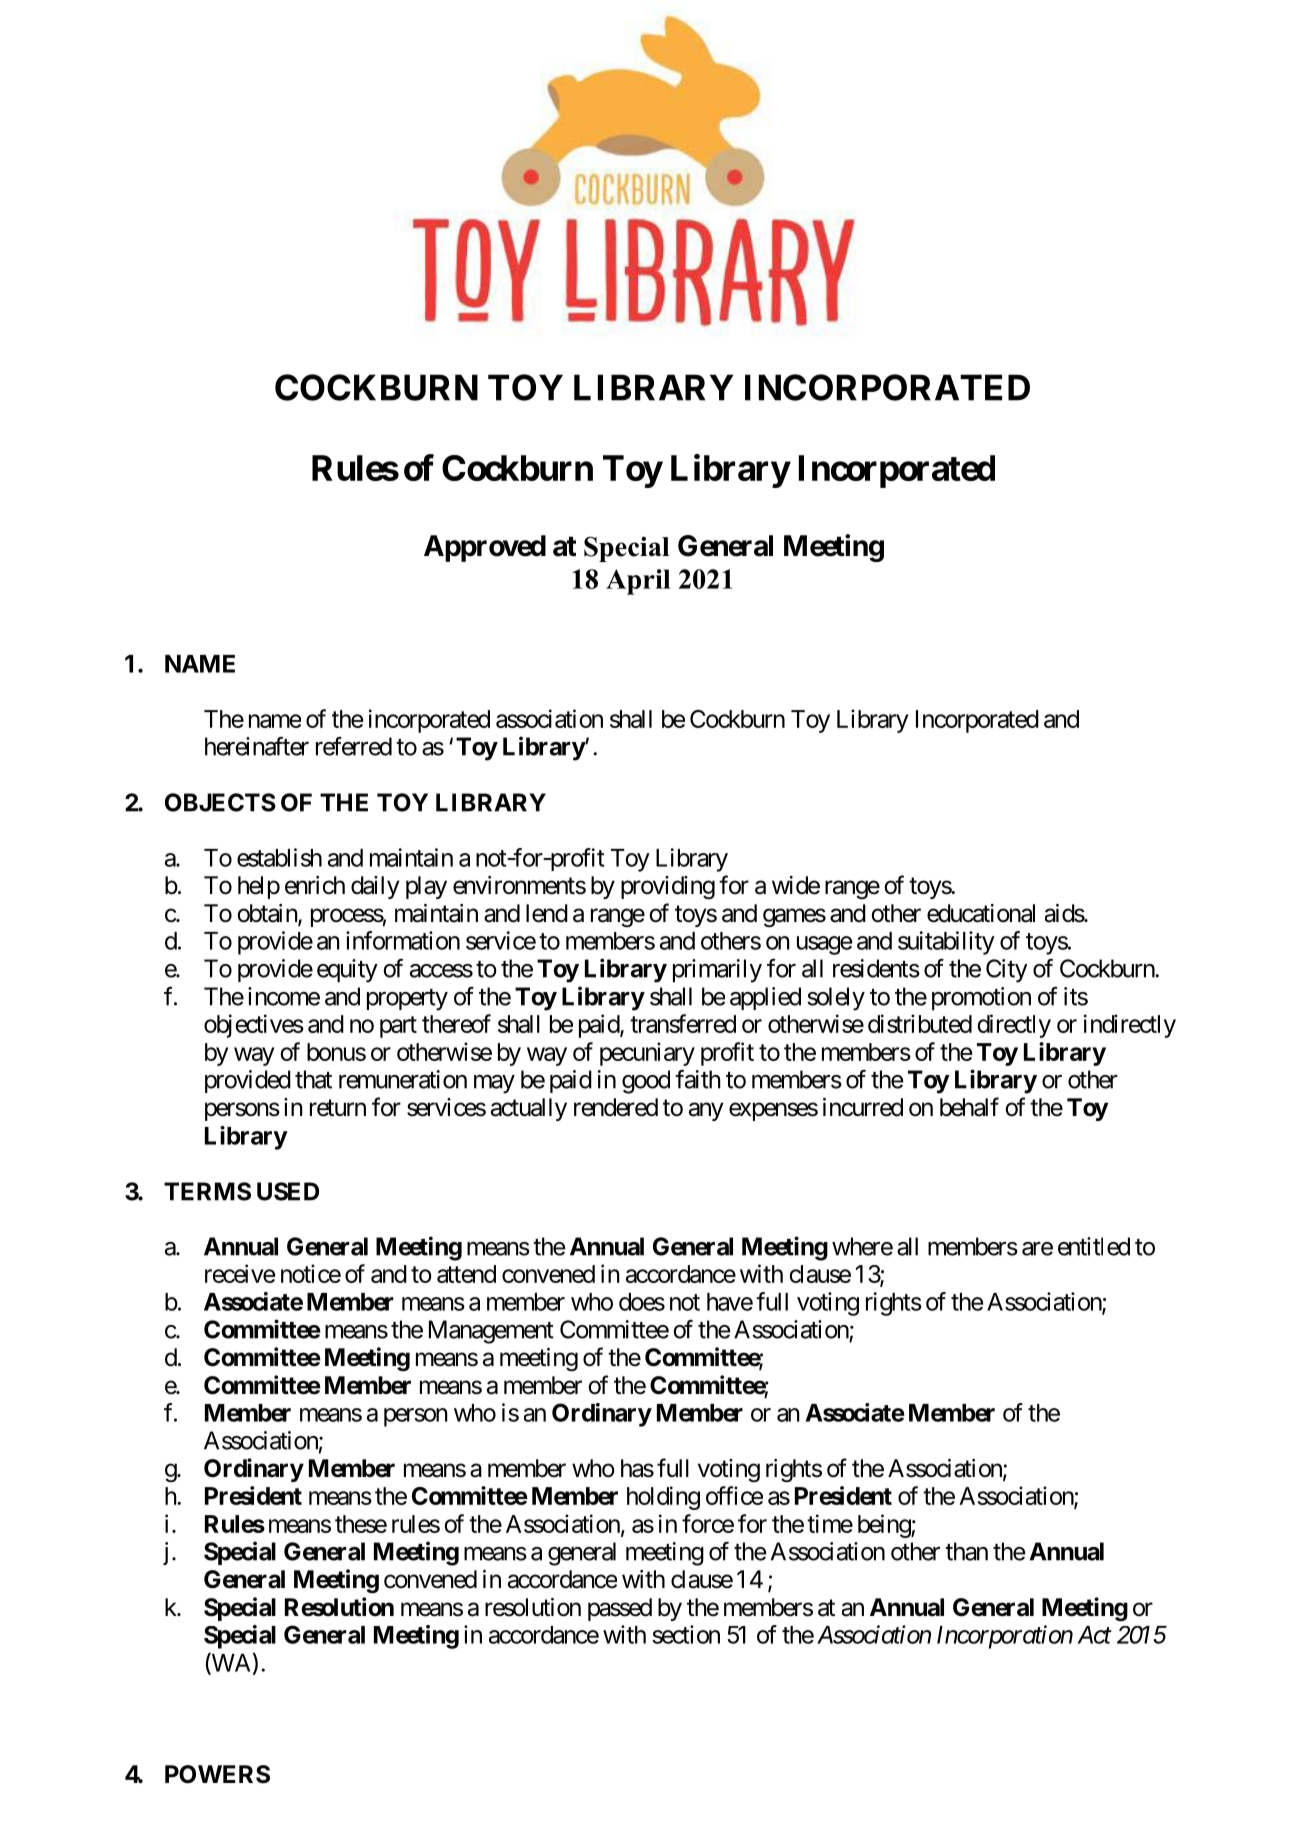 The height and width of the screenshot is (1848, 1306). What do you see at coordinates (638, 582) in the screenshot?
I see `April` at bounding box center [638, 582].
